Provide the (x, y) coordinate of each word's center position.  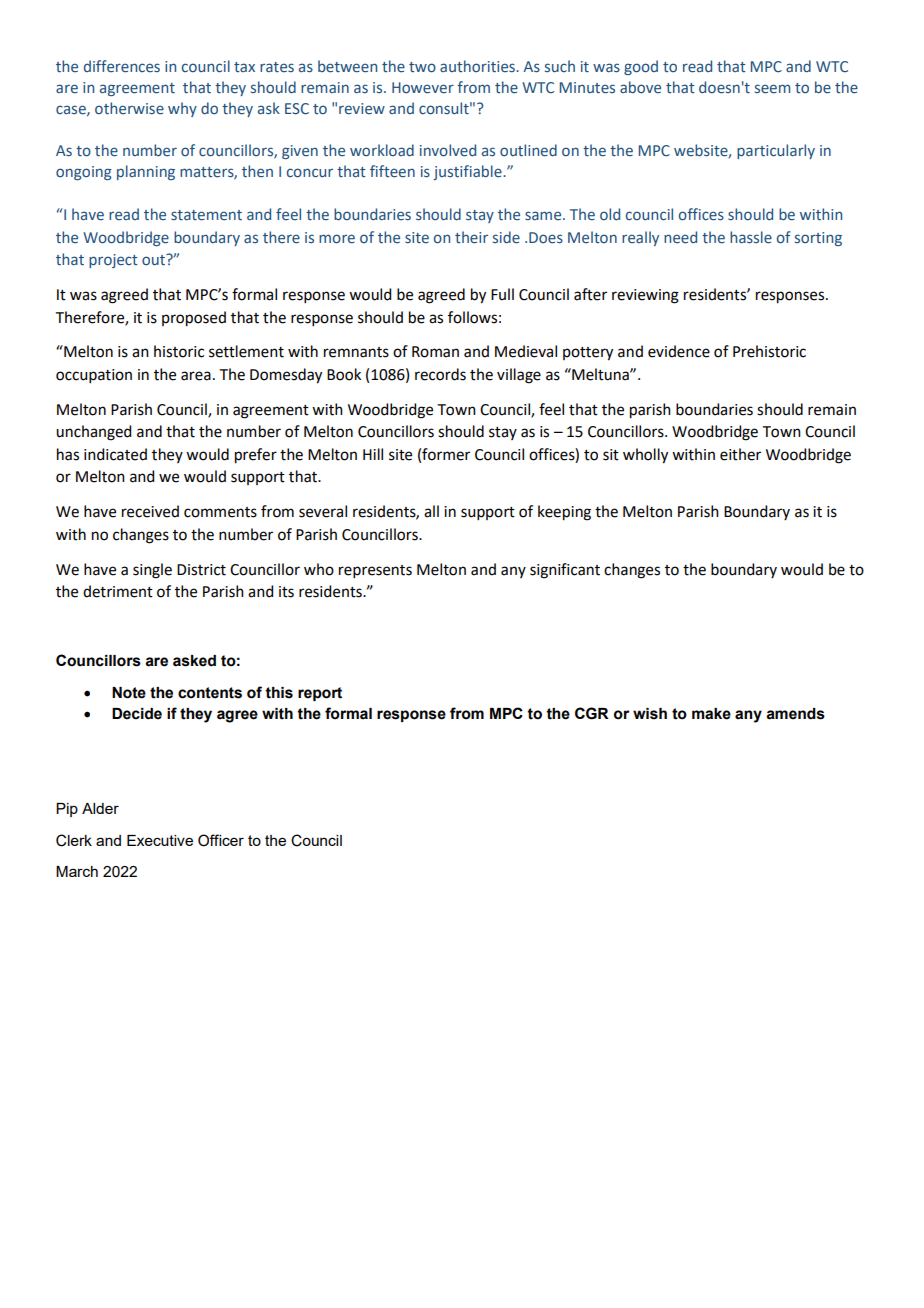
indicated (115, 454)
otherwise (129, 108)
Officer (221, 840)
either (740, 454)
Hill (373, 454)
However (423, 88)
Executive (160, 840)
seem (772, 89)
